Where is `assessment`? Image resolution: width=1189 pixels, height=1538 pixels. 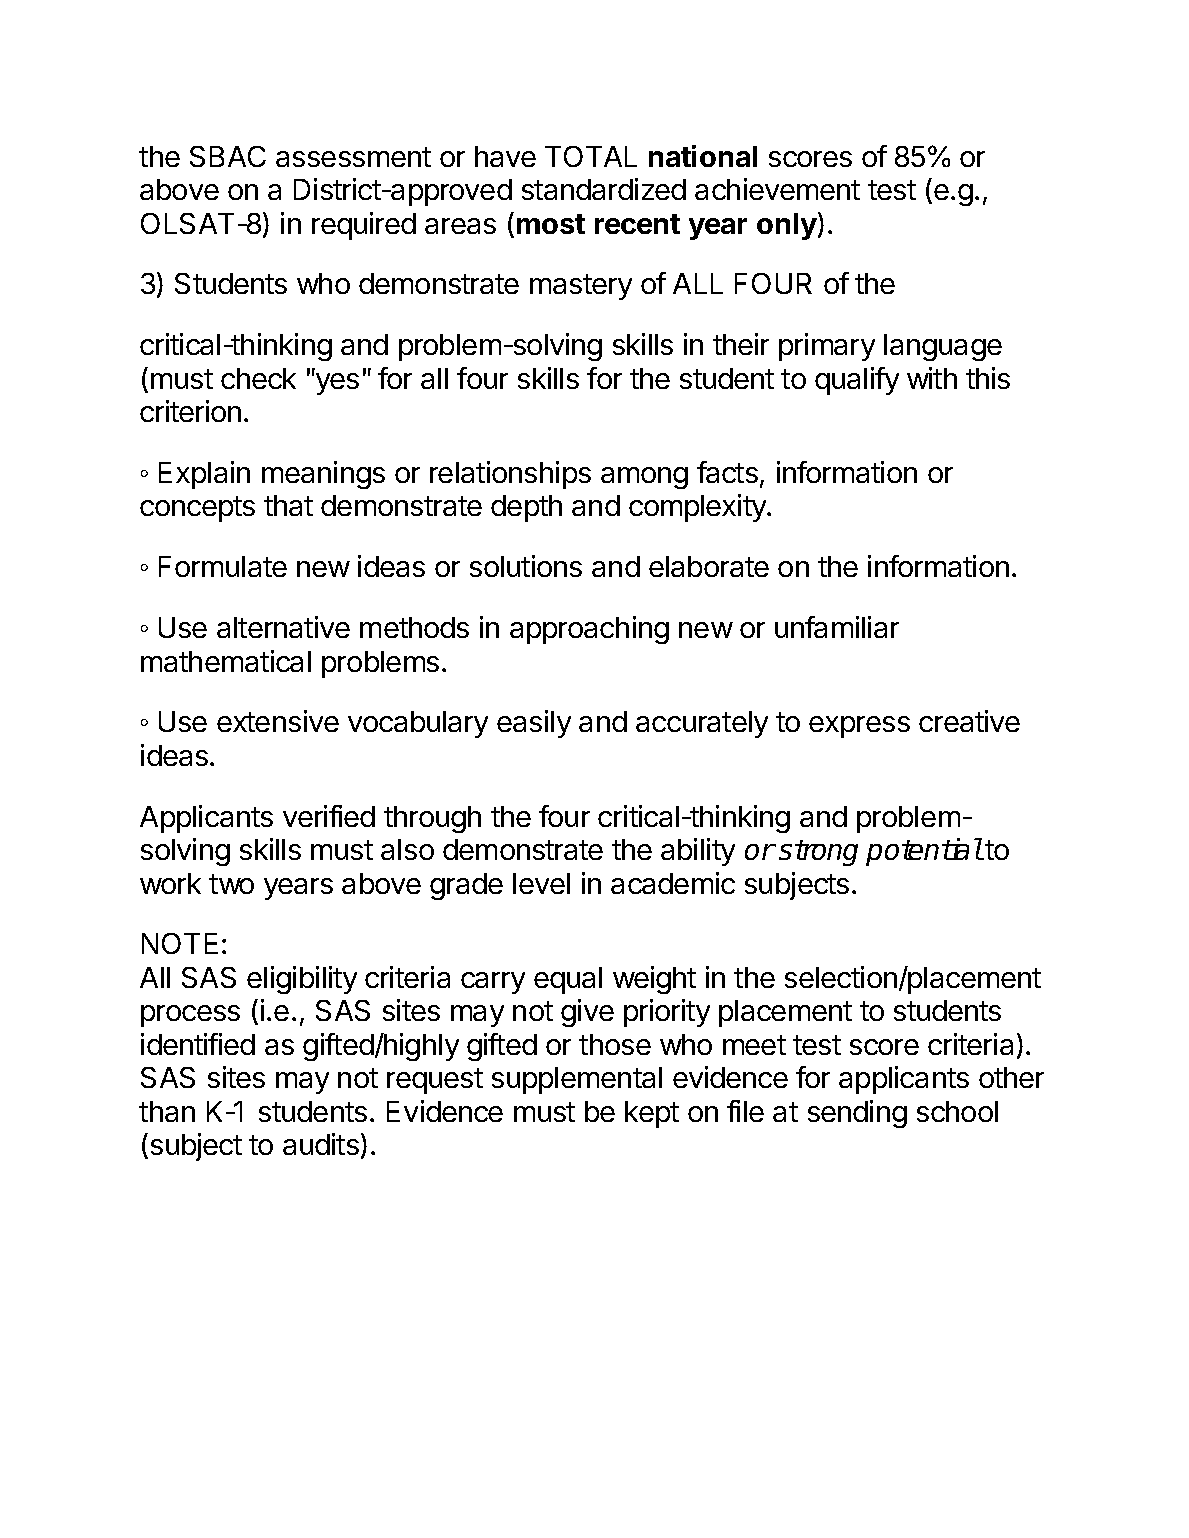 assessment is located at coordinates (353, 157).
